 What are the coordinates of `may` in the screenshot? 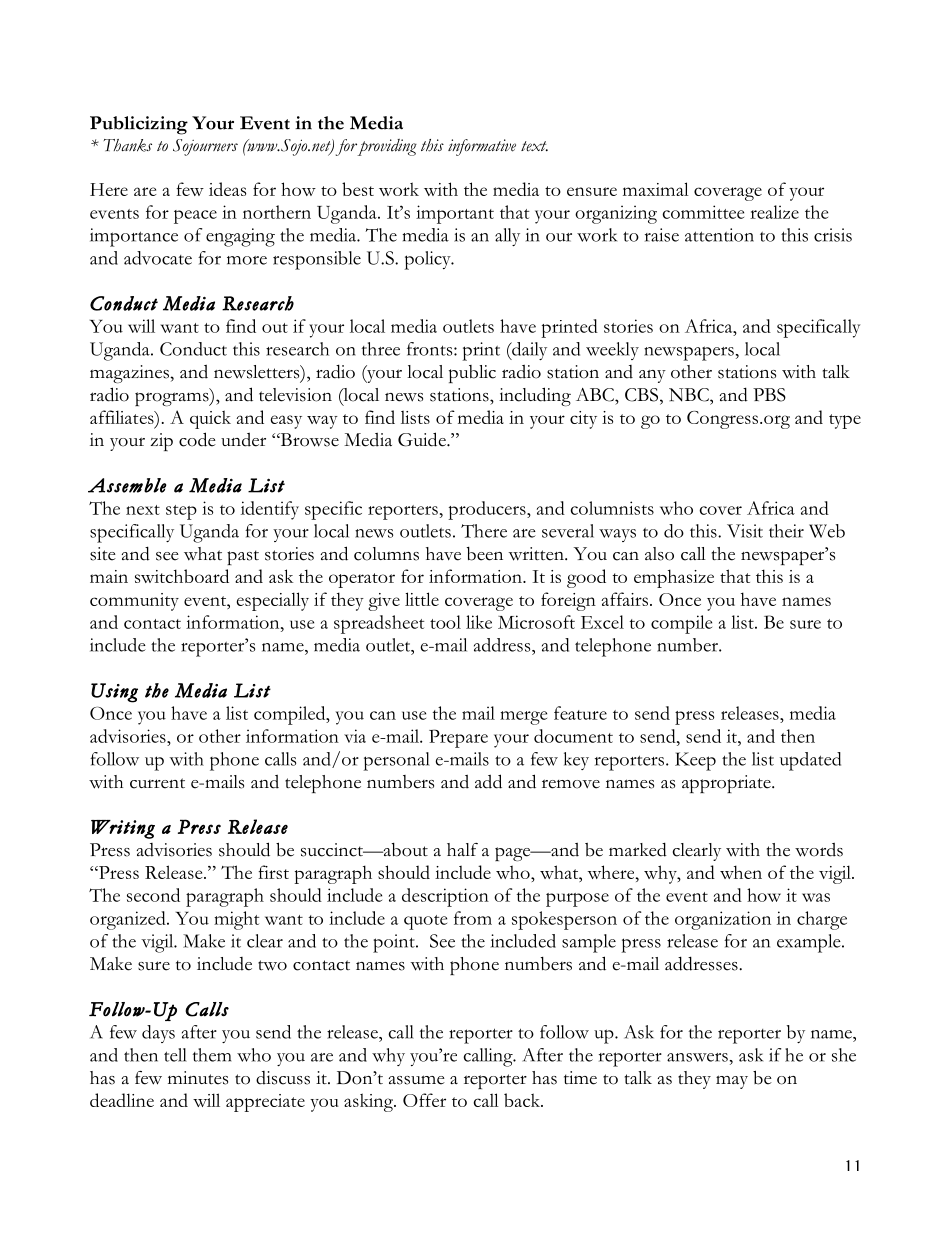 It's located at (732, 1082).
